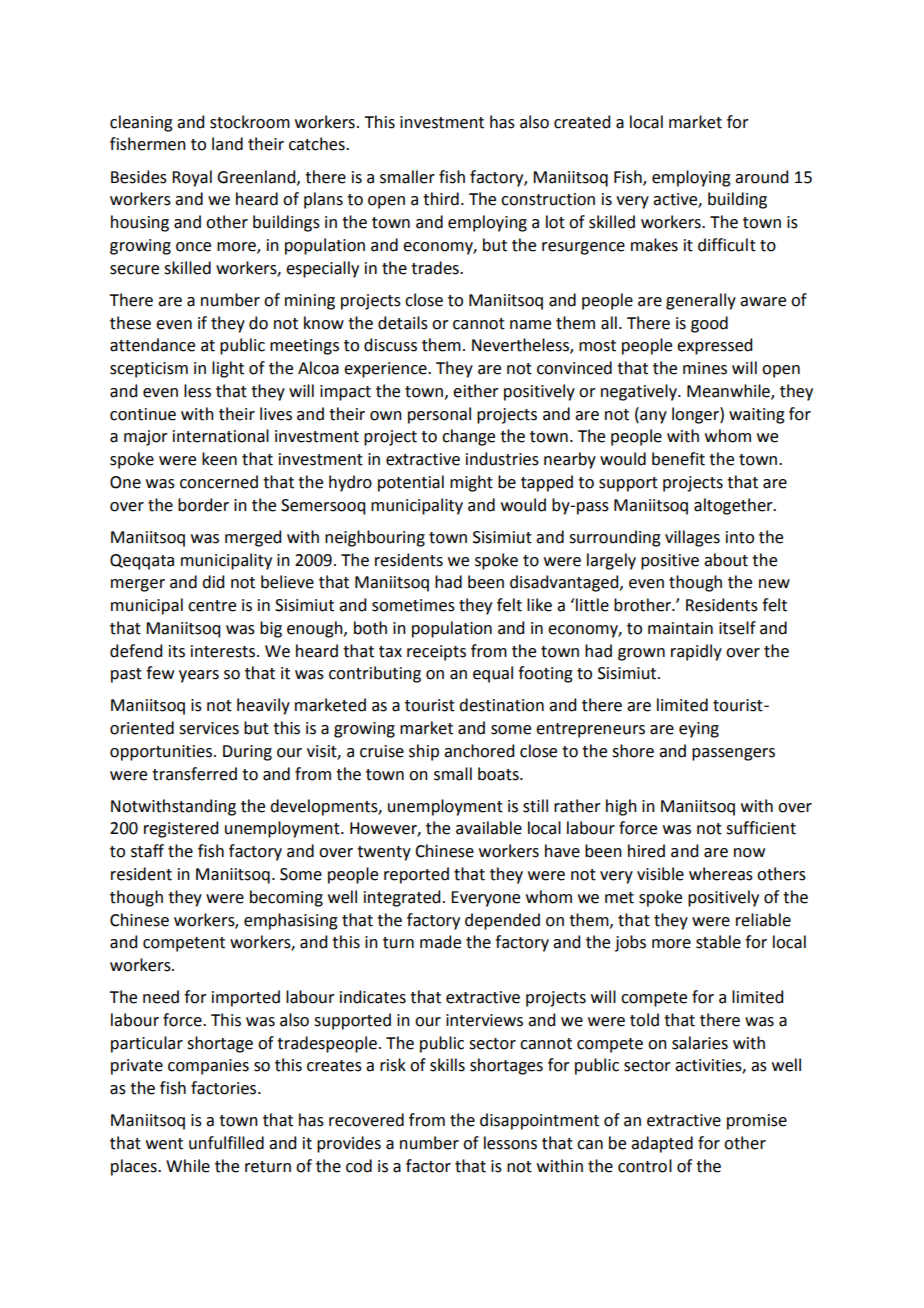 The width and height of the page is (924, 1308). What do you see at coordinates (226, 1143) in the page?
I see `unfulfilled` at bounding box center [226, 1143].
